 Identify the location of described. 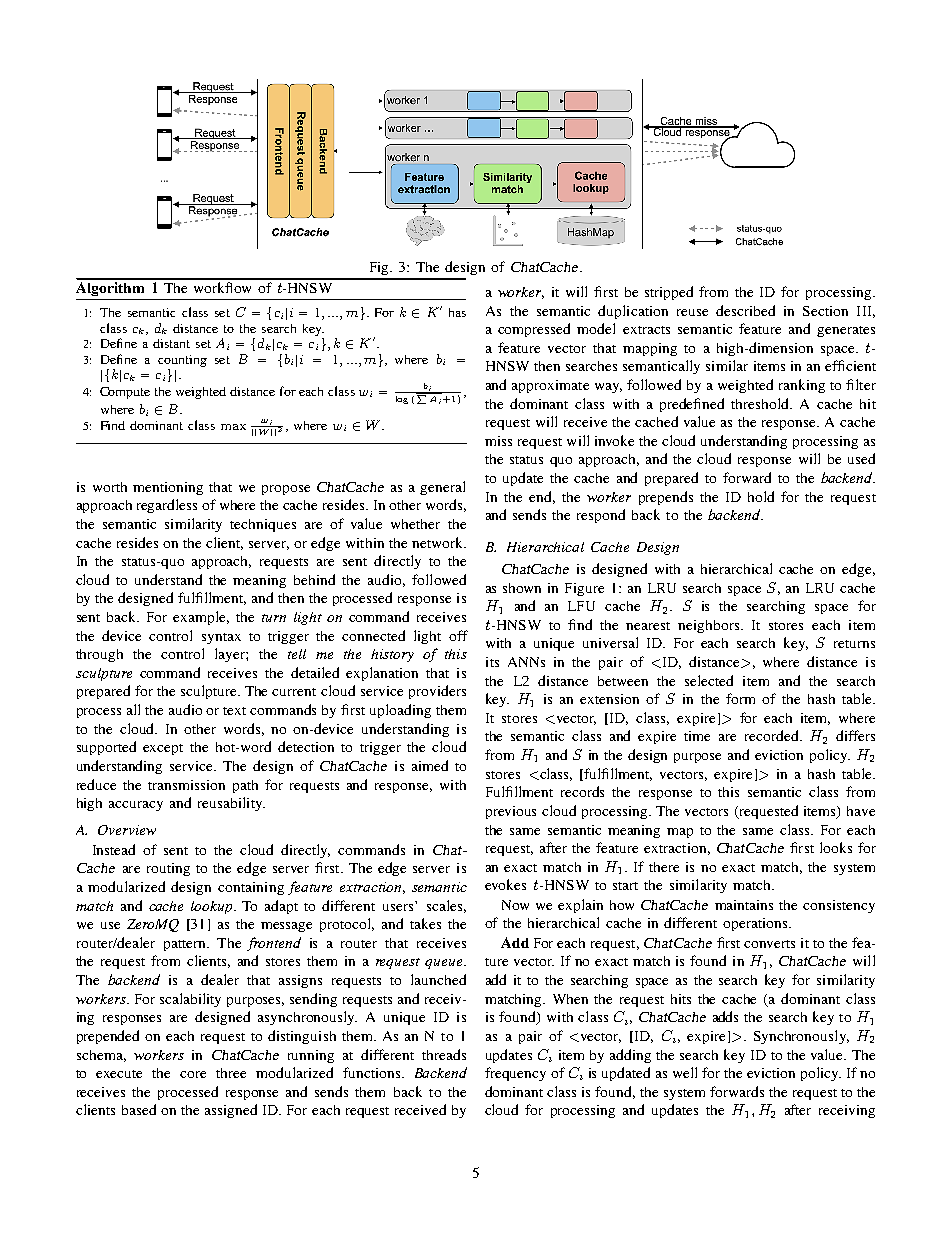
(745, 310).
